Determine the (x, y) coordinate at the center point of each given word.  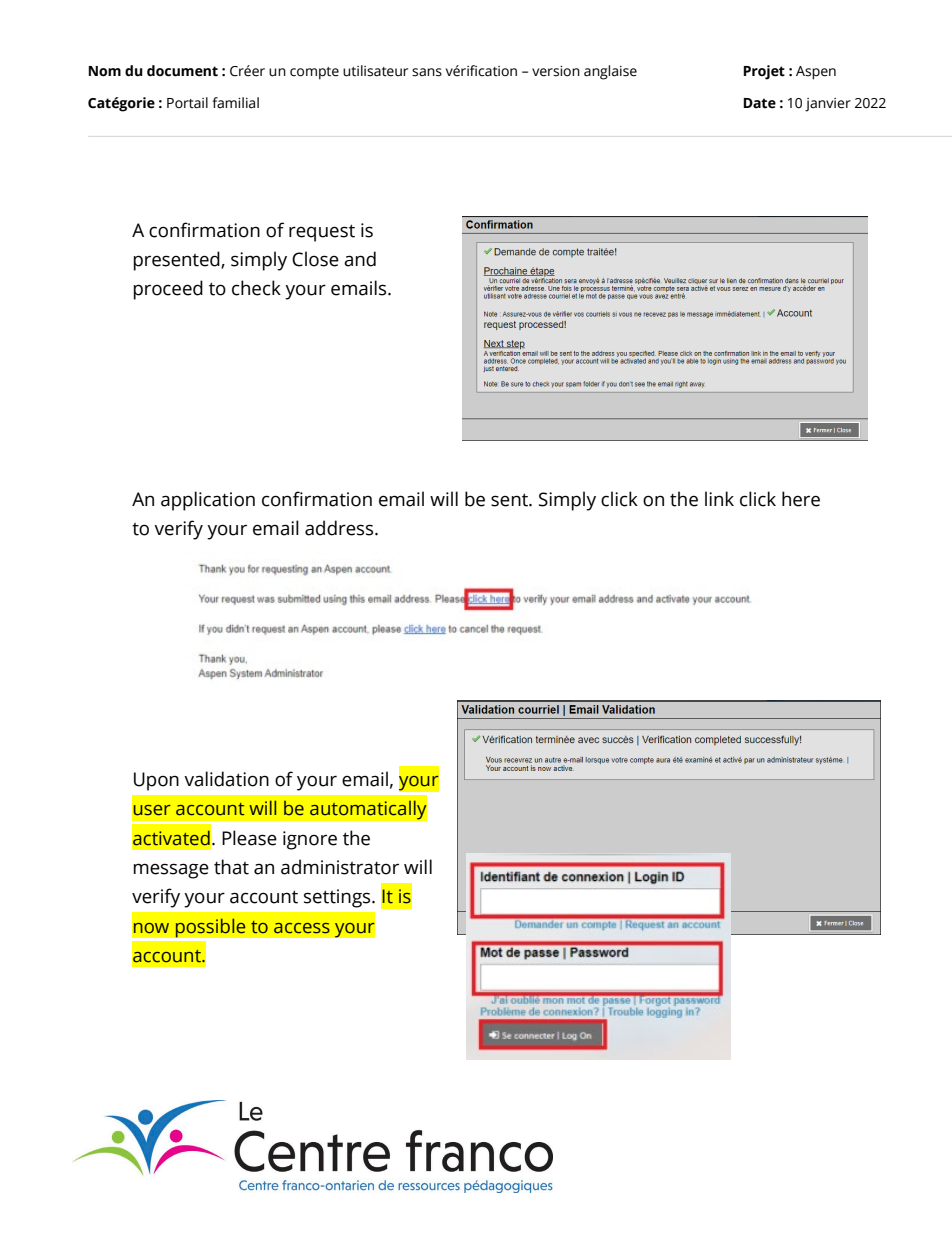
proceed (168, 290)
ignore (310, 840)
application (208, 501)
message (171, 871)
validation (226, 779)
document (182, 71)
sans (427, 72)
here (801, 499)
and (360, 259)
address (340, 528)
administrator (340, 867)
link (719, 498)
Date (759, 103)
